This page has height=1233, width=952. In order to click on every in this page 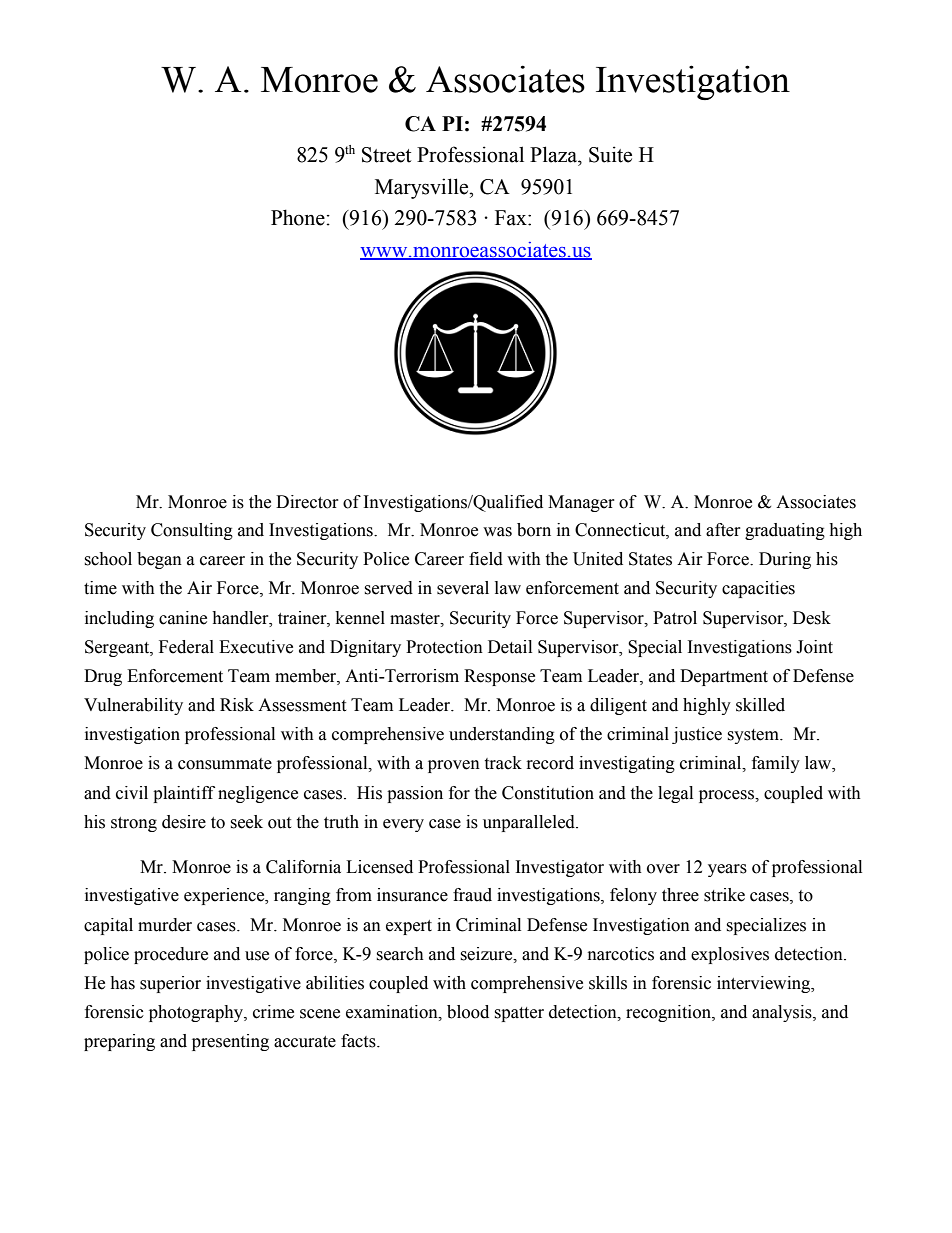, I will do `click(403, 825)`.
